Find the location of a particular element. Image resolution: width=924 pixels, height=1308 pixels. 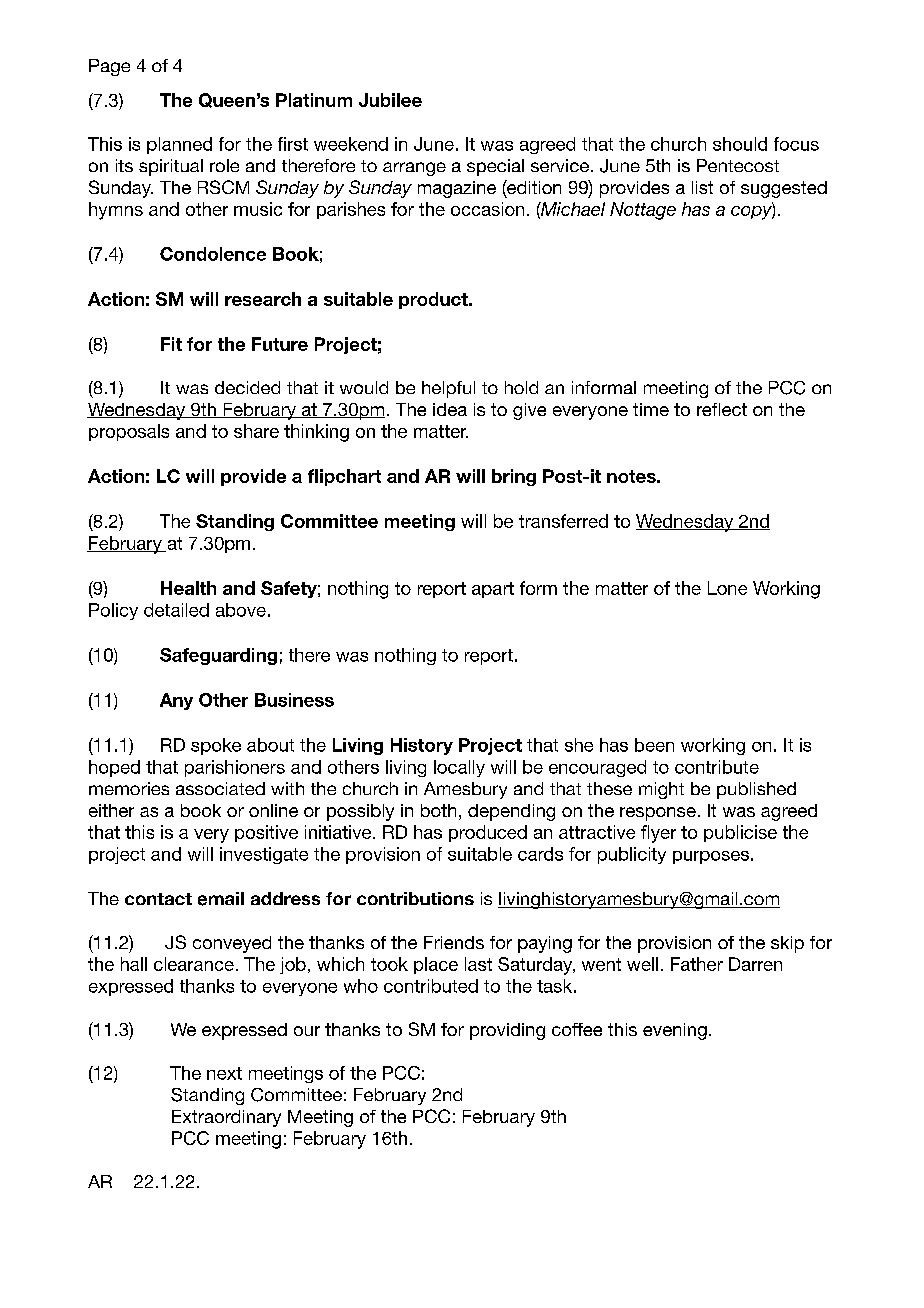

Condolence is located at coordinates (213, 254).
